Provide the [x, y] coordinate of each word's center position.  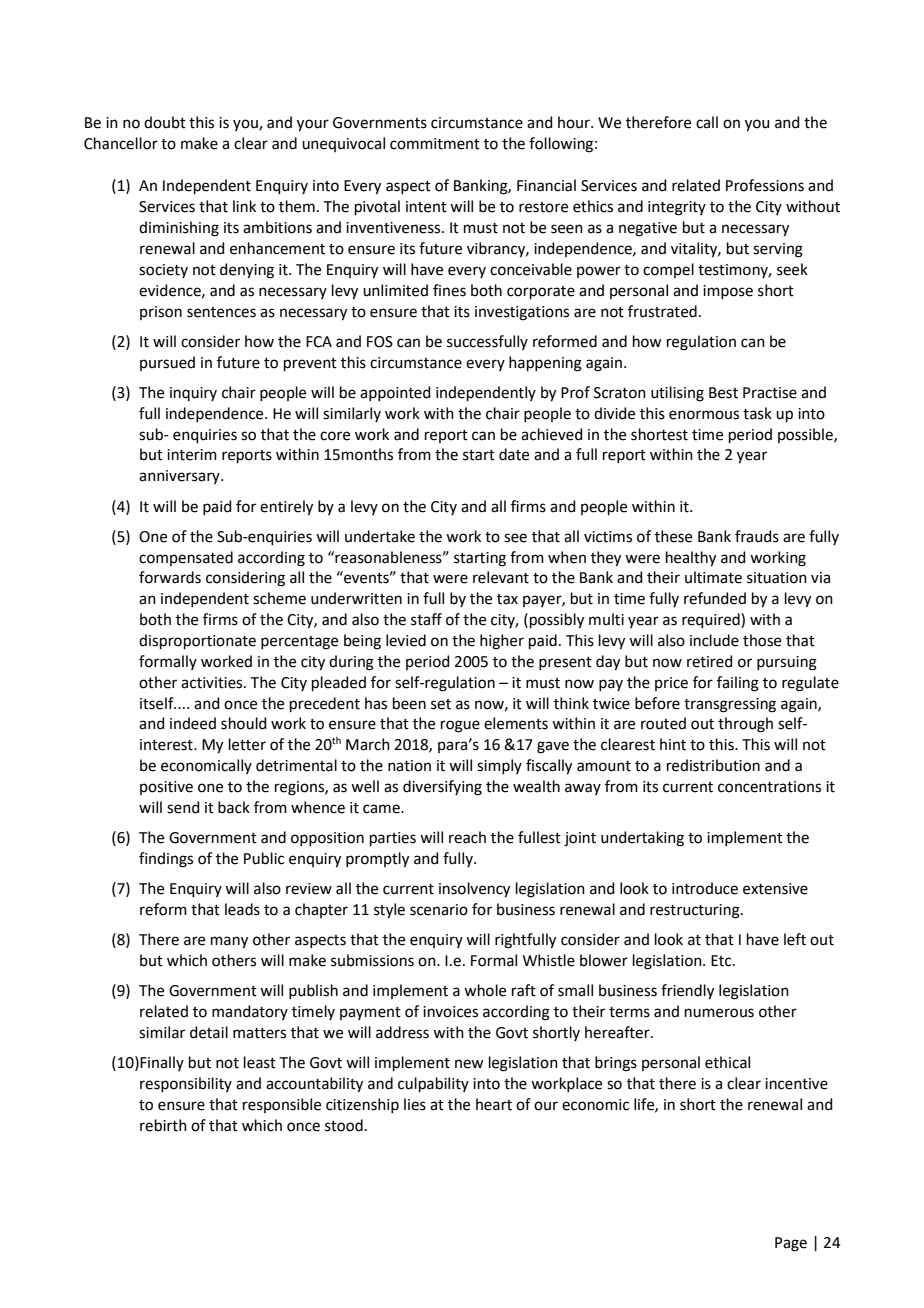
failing [738, 684]
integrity [677, 208]
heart [494, 1104]
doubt [165, 122]
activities [213, 683]
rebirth [163, 1125]
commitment [435, 144]
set [441, 704]
